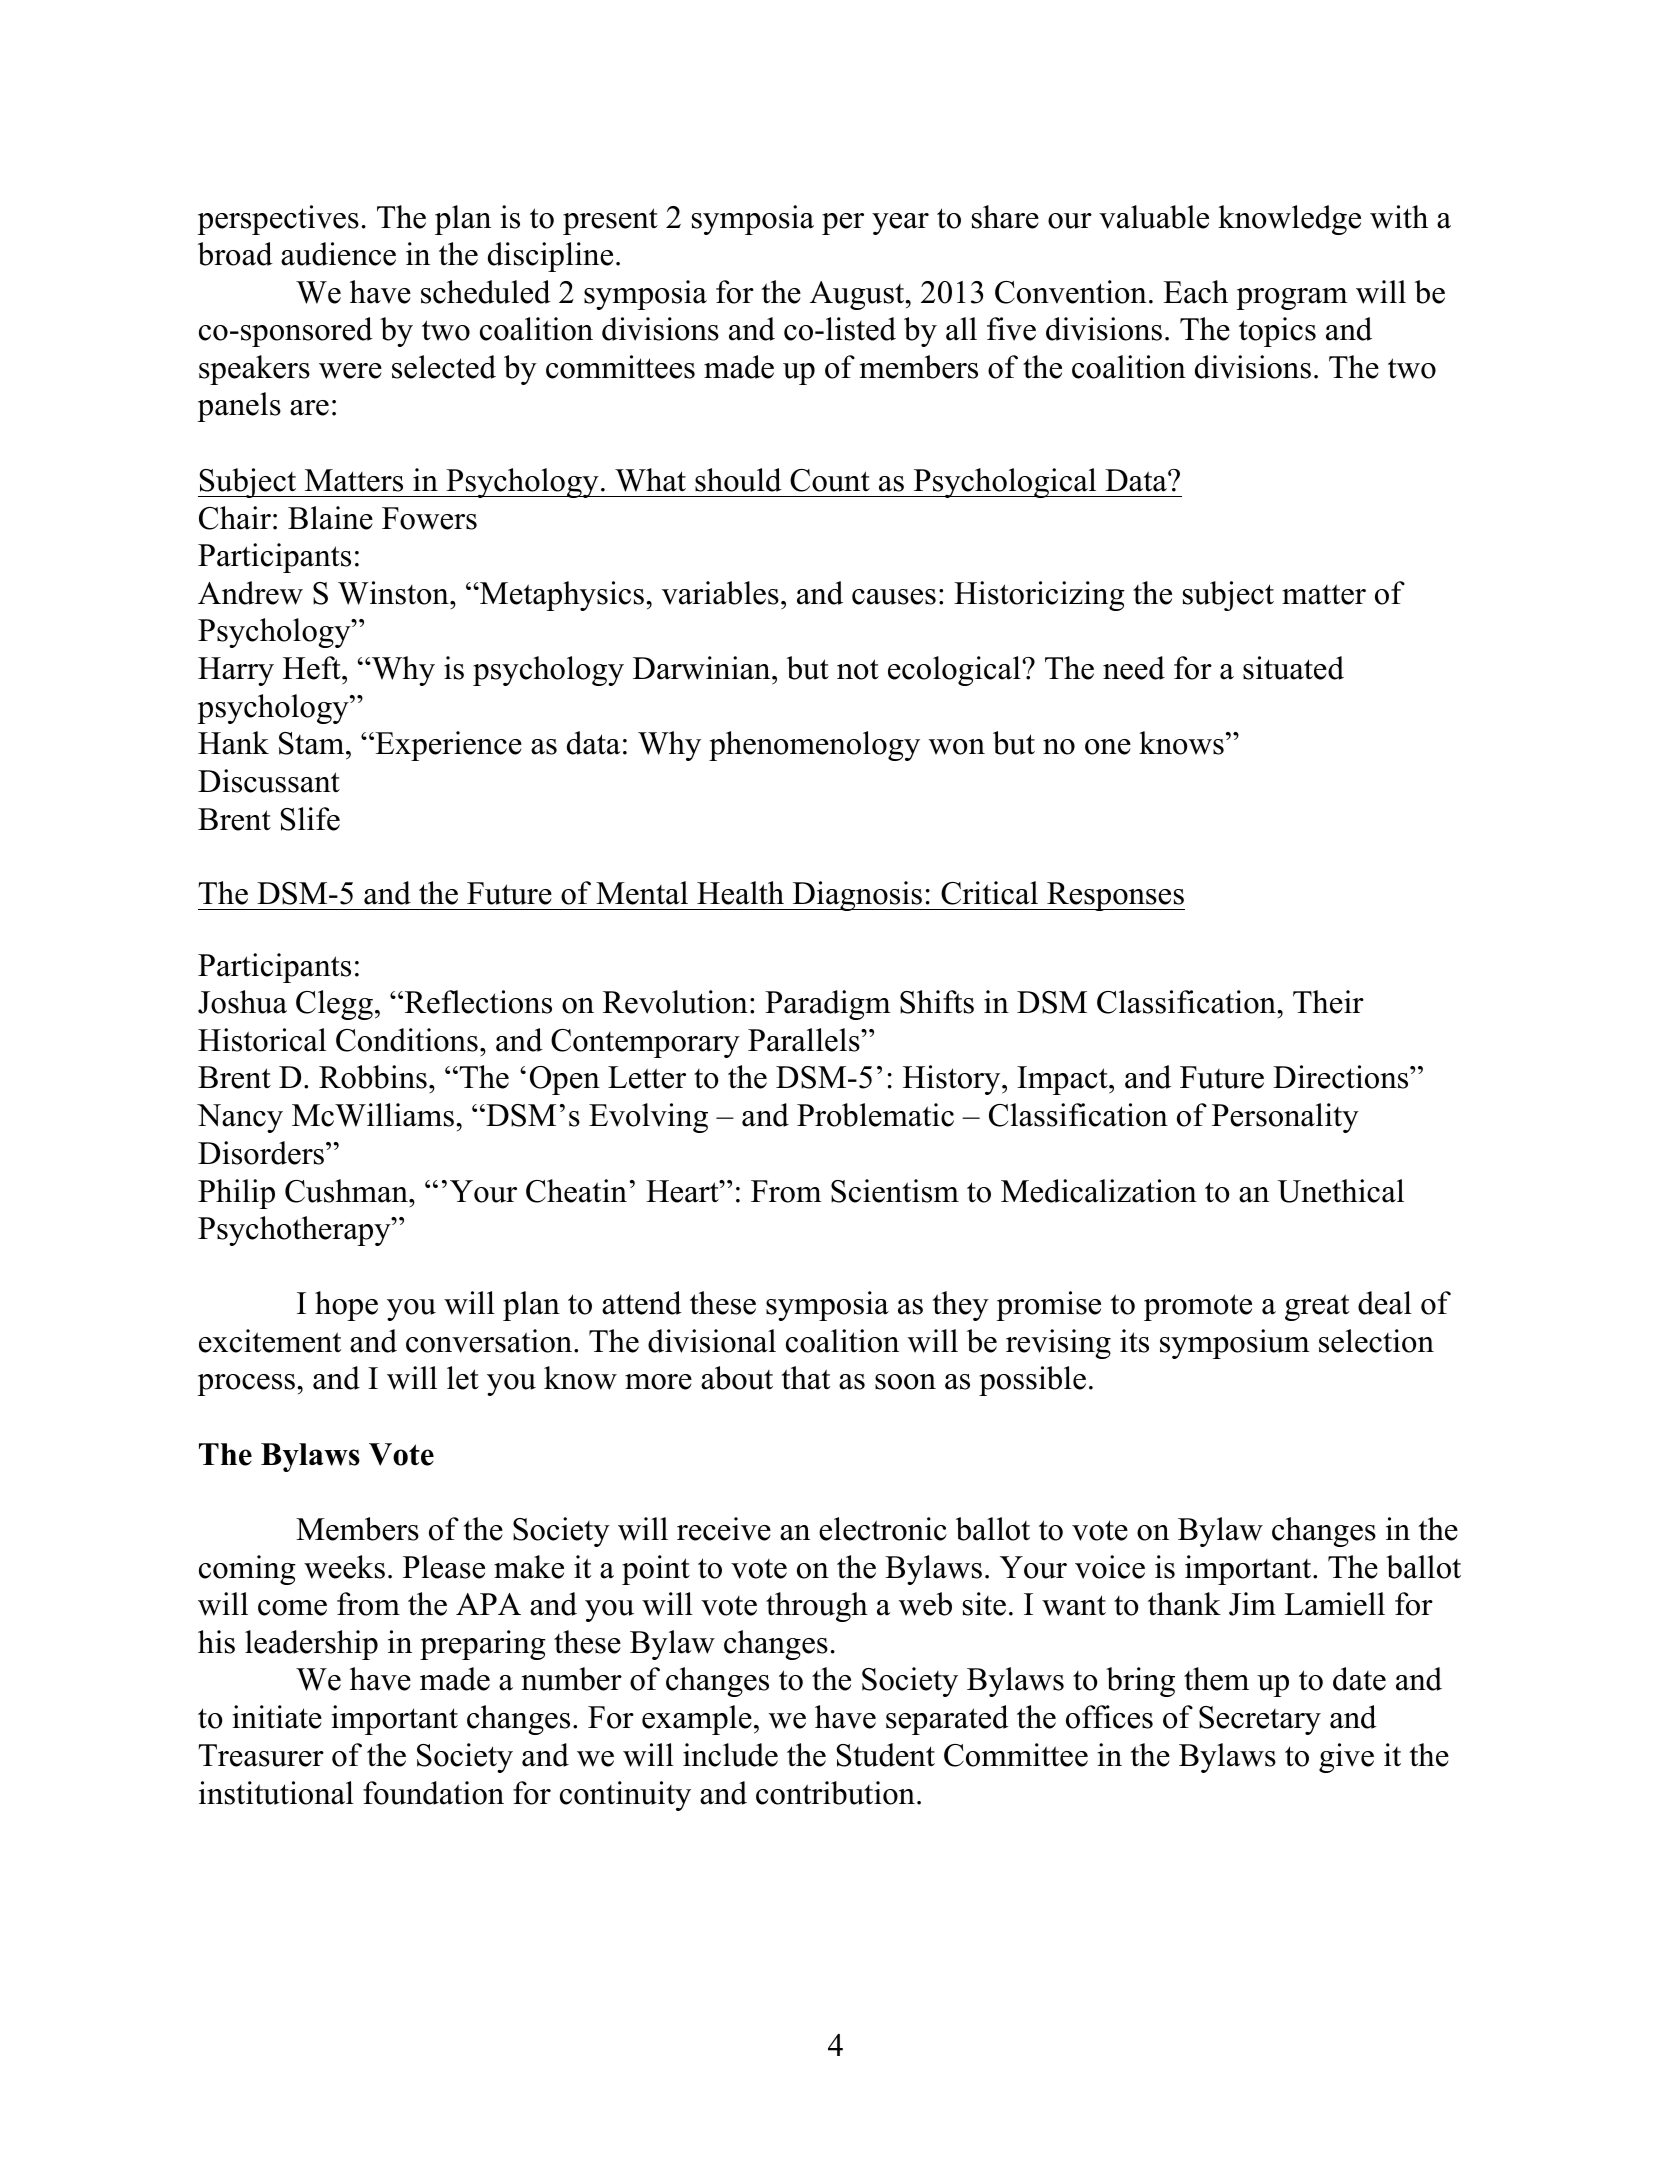 The width and height of the screenshot is (1669, 2160). Describe the element at coordinates (1328, 1002) in the screenshot. I see `Their` at that location.
